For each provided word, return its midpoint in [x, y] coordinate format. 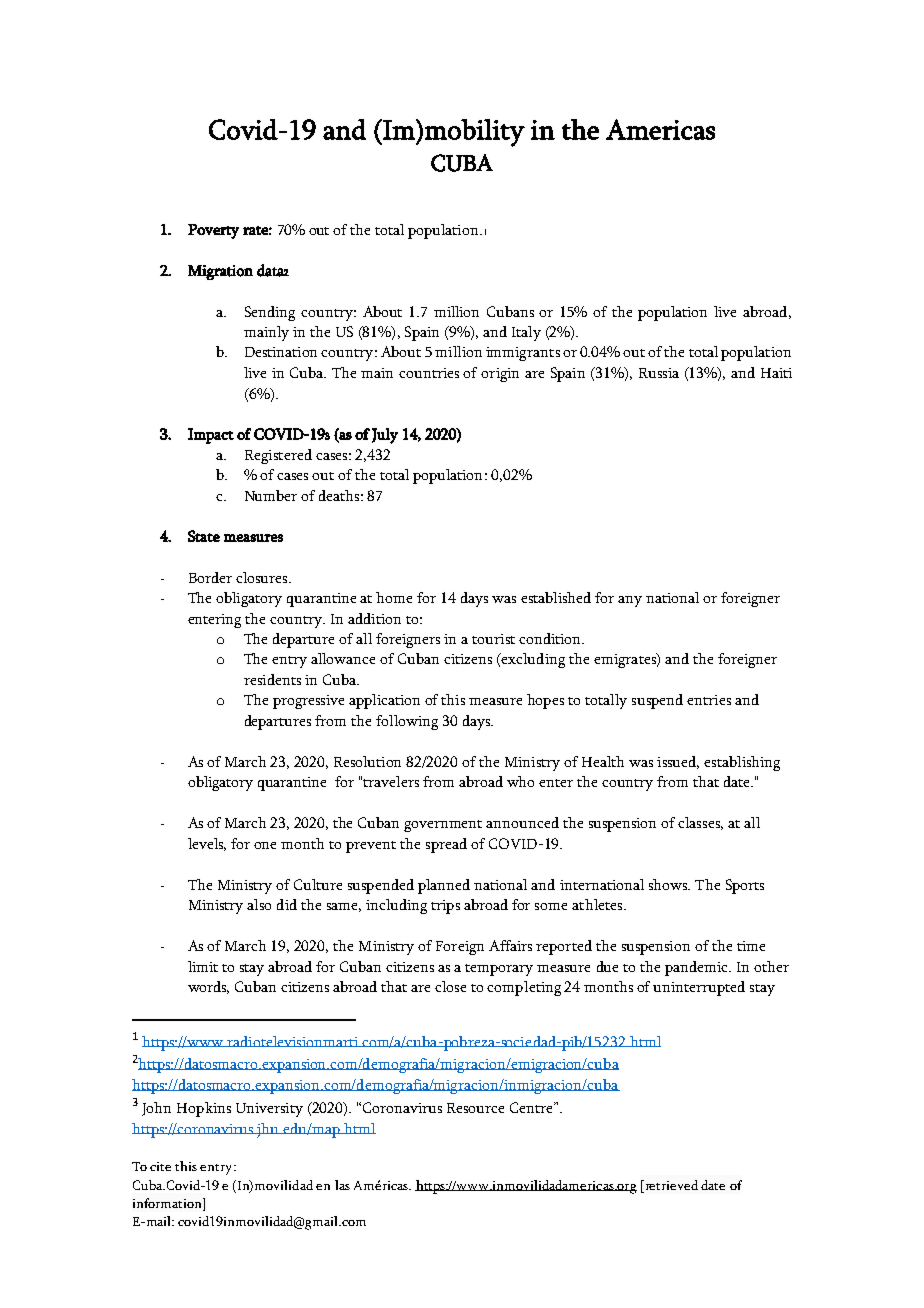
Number [271, 495]
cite [160, 1166]
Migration [220, 272]
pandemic [697, 968]
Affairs [510, 945]
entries [709, 700]
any [630, 601]
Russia [659, 373]
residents [272, 679]
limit [203, 966]
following [407, 722]
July [385, 436]
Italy [526, 333]
